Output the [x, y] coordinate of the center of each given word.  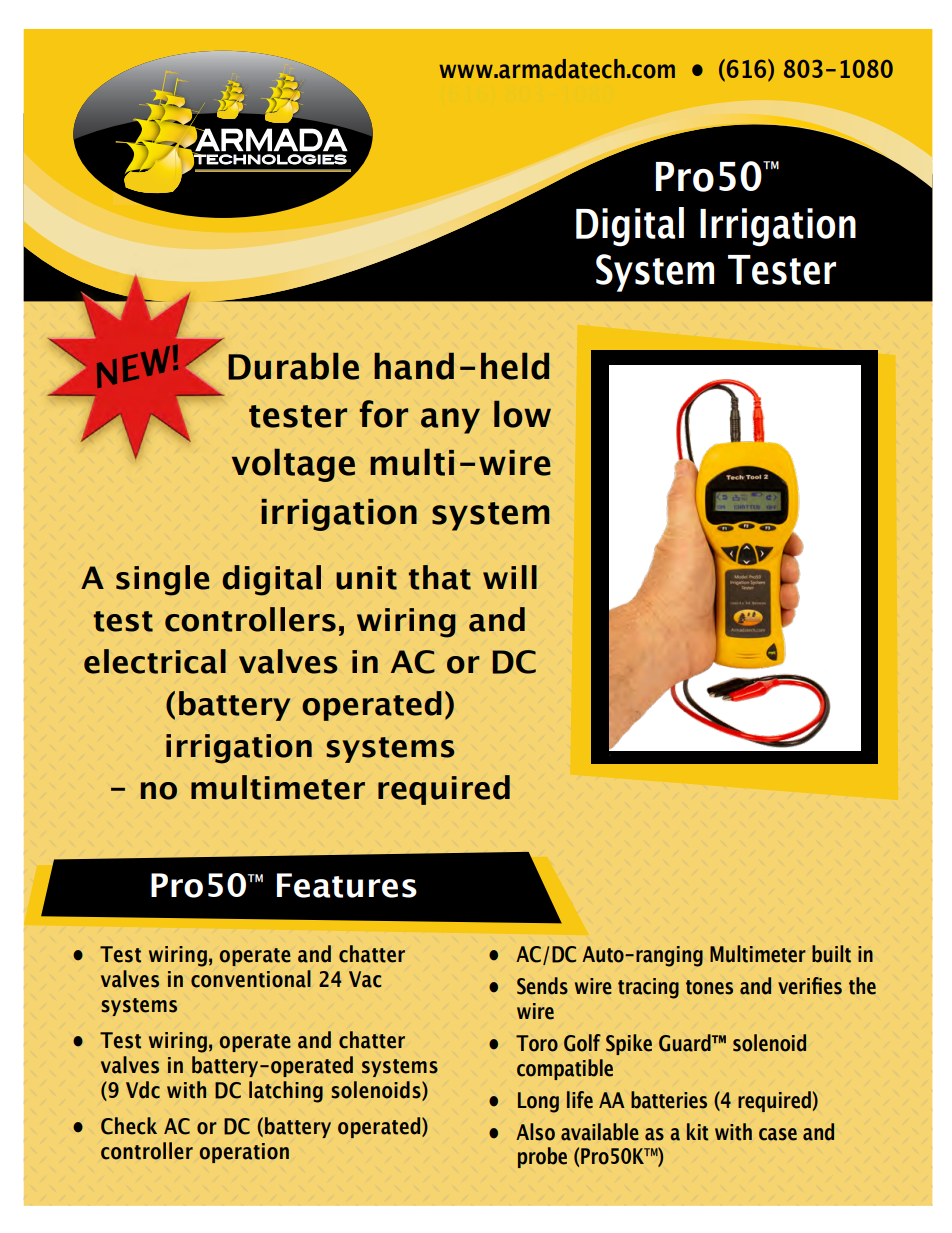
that [440, 577]
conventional [251, 979]
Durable [293, 366]
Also [535, 1132]
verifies [810, 986]
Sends [542, 986]
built [831, 954]
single [162, 580]
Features [347, 885]
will [510, 577]
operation [244, 1153]
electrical [155, 661]
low [522, 414]
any [450, 421]
